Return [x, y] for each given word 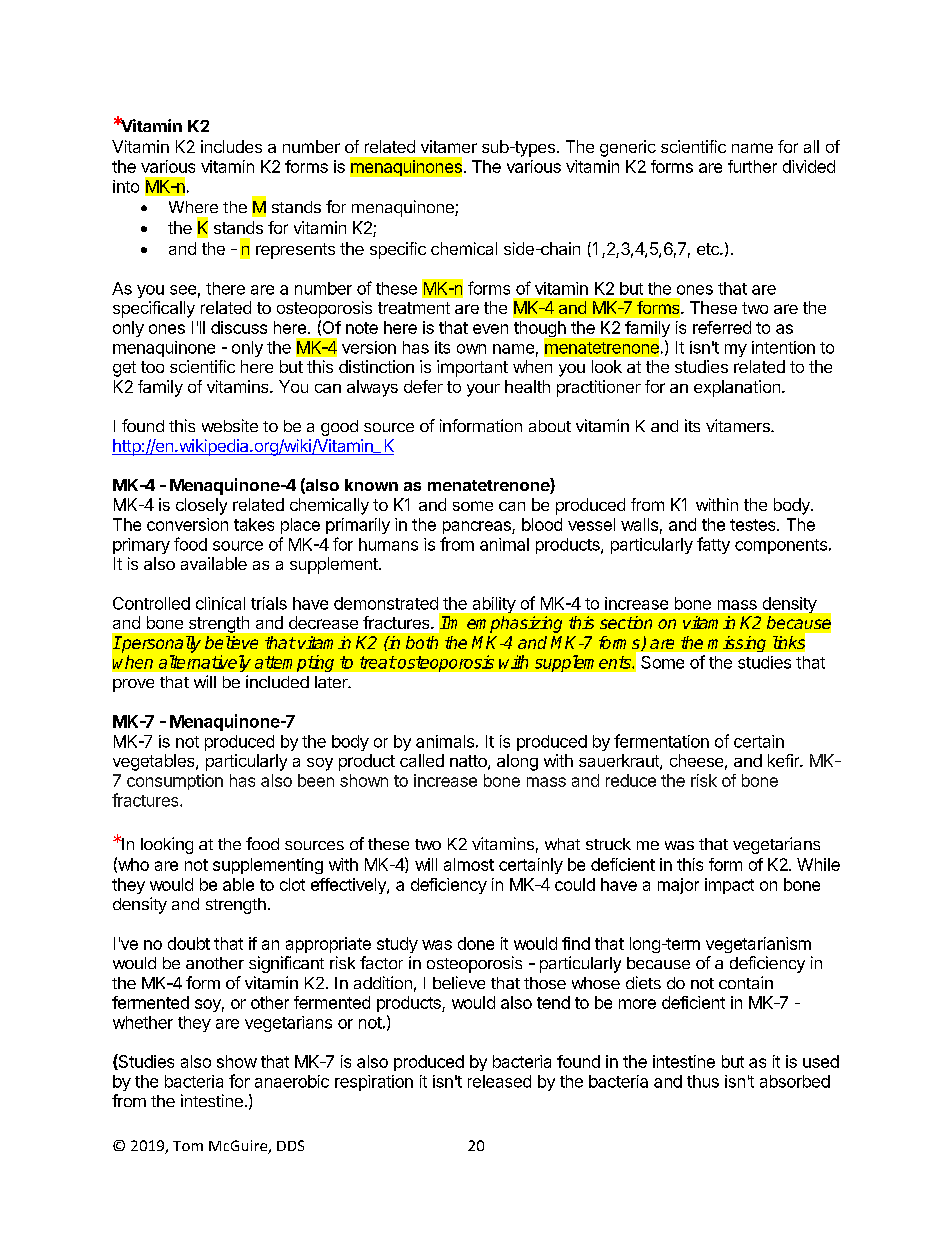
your [483, 390]
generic [628, 148]
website [230, 425]
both [422, 642]
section [626, 622]
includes [231, 146]
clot [292, 884]
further [752, 166]
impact [729, 886]
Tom [188, 1146]
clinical [220, 603]
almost [469, 864]
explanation [737, 388]
